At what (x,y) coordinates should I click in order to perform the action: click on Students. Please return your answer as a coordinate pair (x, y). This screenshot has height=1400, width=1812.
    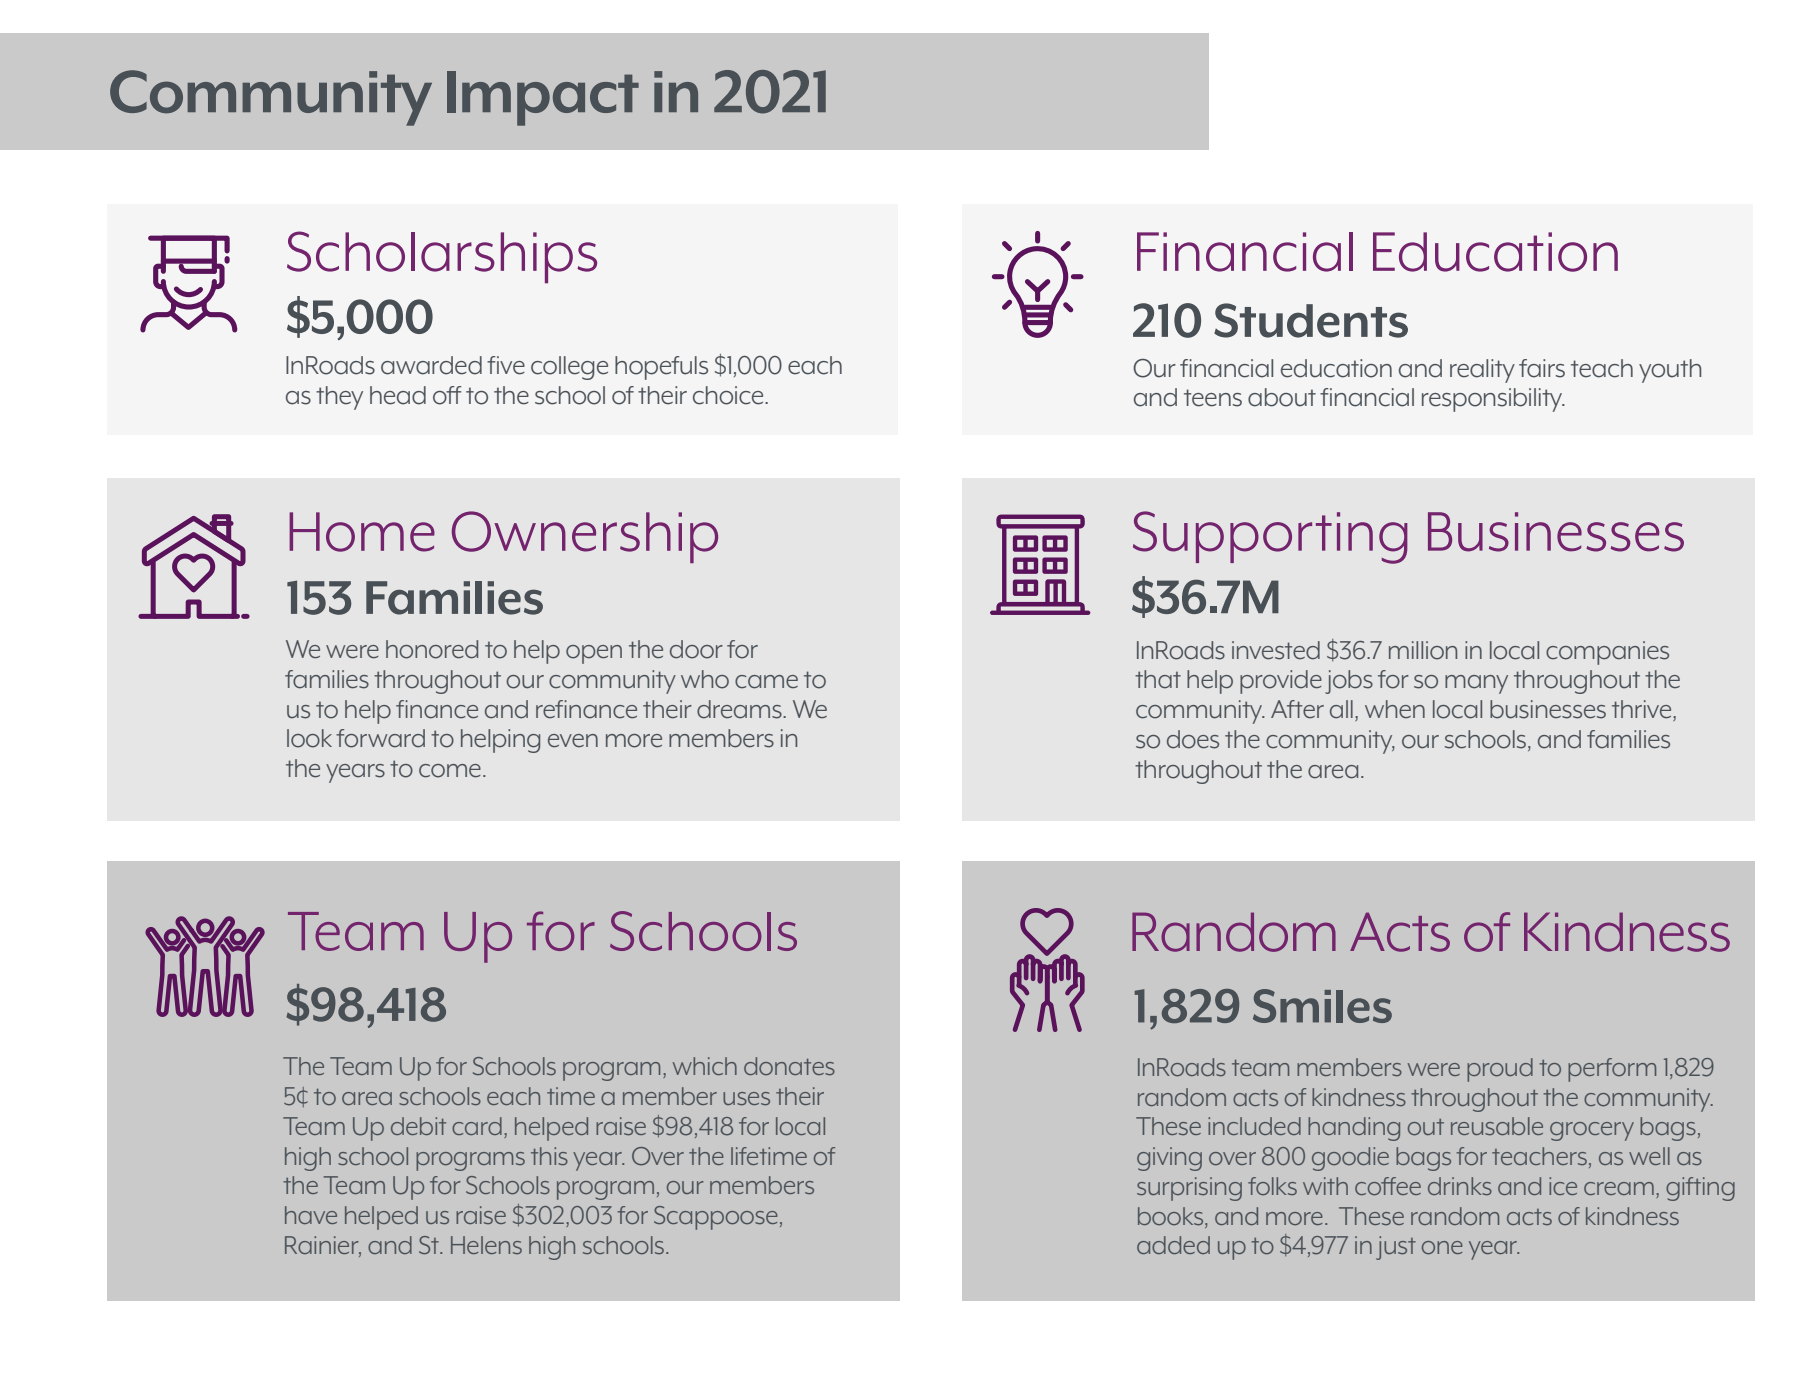
    Looking at the image, I should click on (1311, 320).
